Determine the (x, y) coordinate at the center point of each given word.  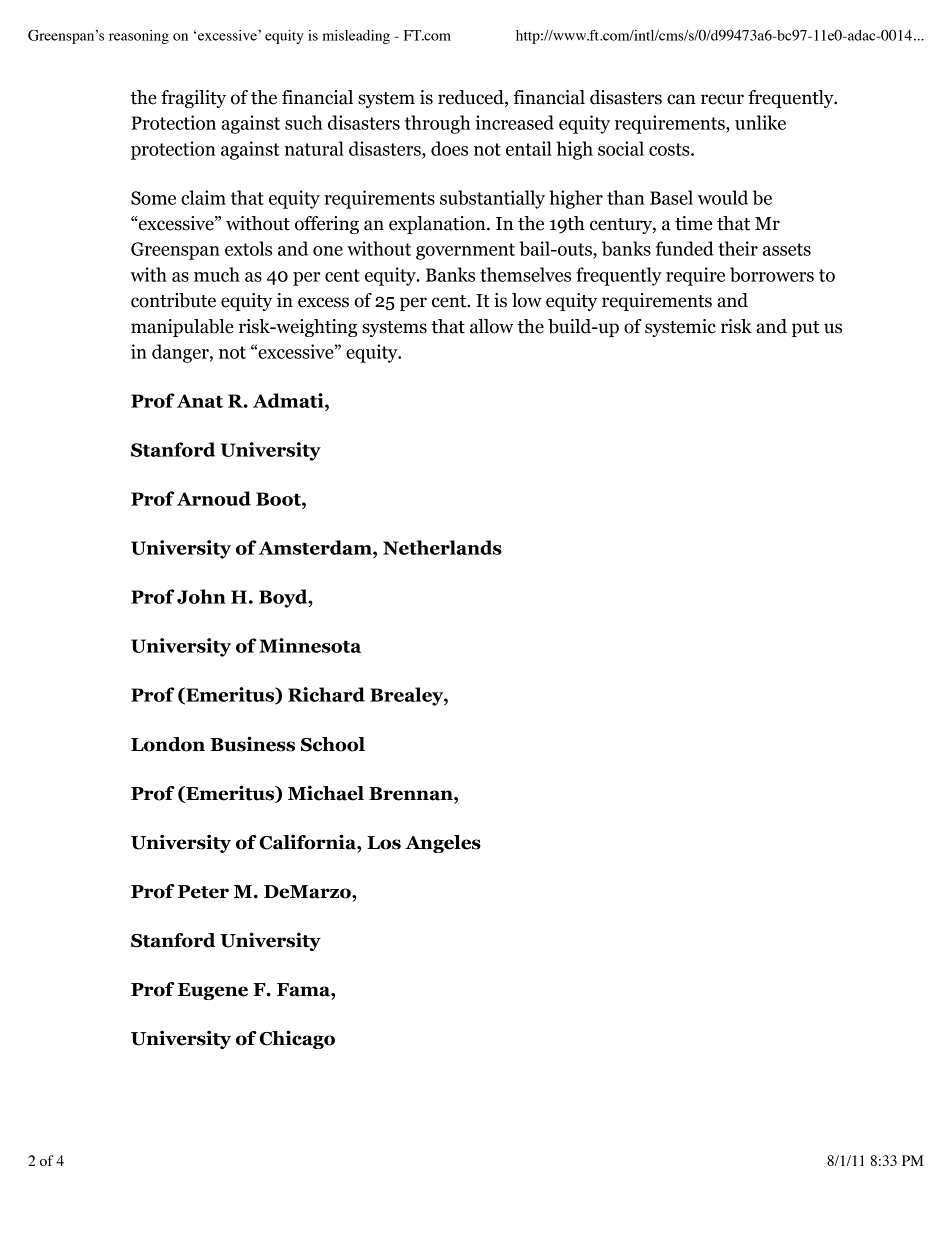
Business (252, 744)
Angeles (443, 844)
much (217, 274)
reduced (472, 98)
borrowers (772, 274)
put (805, 329)
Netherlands (442, 547)
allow (492, 326)
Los (384, 843)
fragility (193, 99)
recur (722, 99)
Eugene (213, 991)
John (201, 596)
